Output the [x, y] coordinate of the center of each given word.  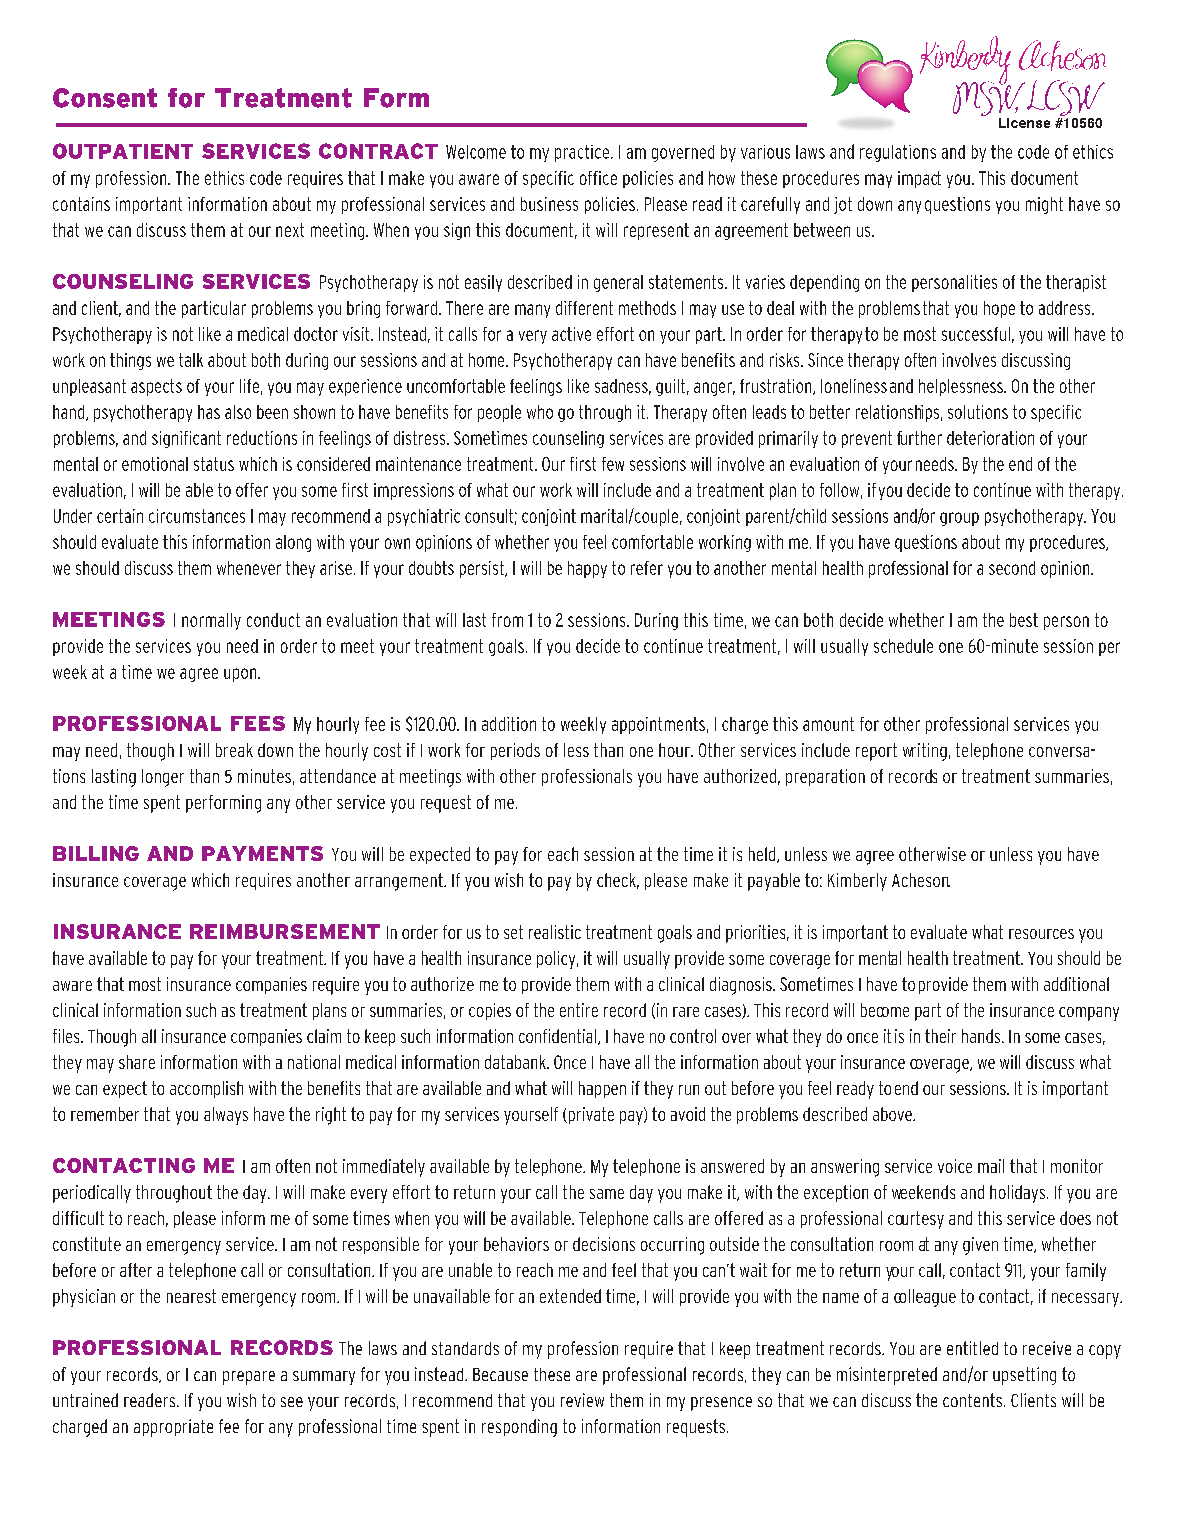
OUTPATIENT [123, 151]
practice [583, 153]
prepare [249, 1378]
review [582, 1400]
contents [972, 1400]
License [1024, 123]
